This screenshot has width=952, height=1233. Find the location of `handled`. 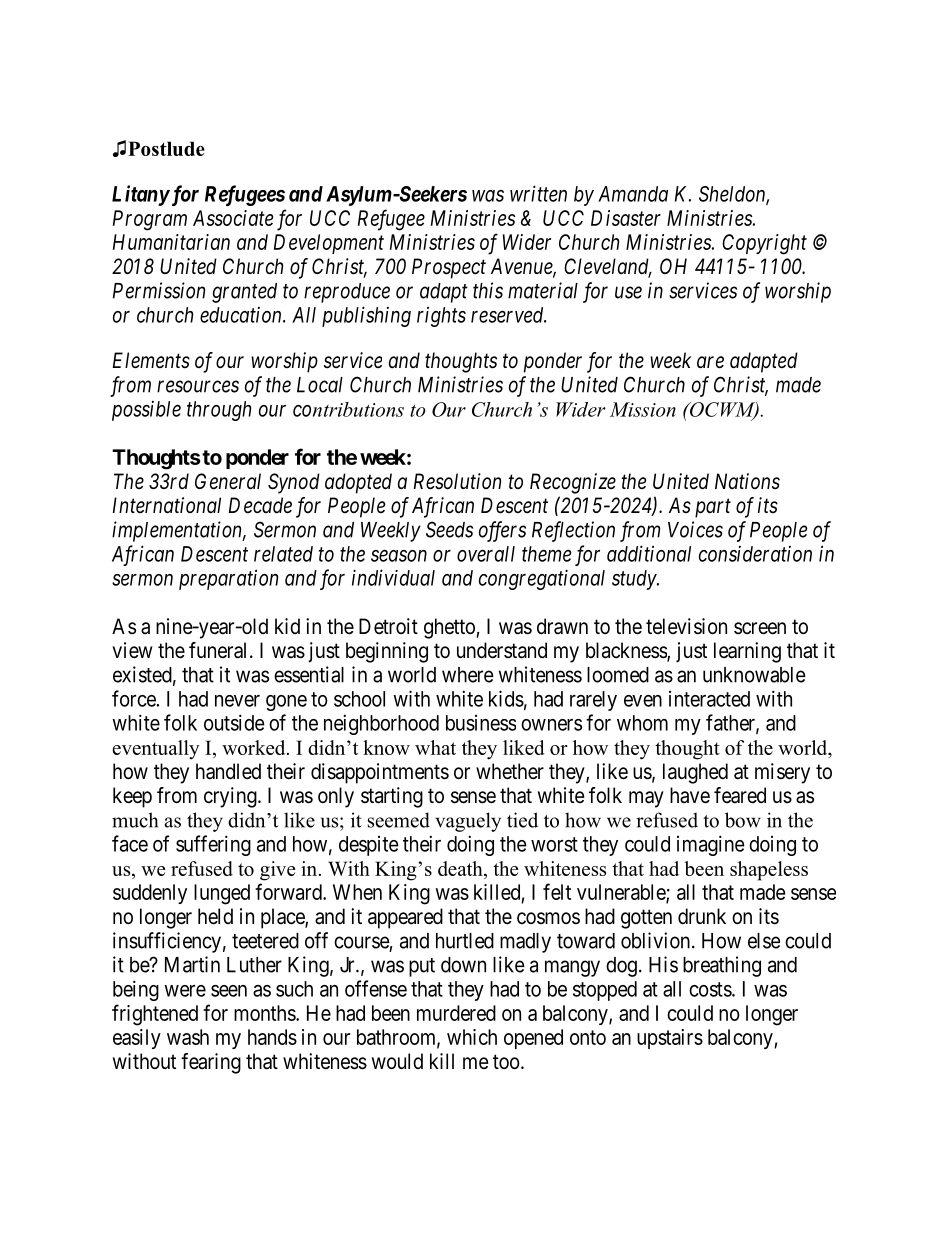

handled is located at coordinates (228, 771).
